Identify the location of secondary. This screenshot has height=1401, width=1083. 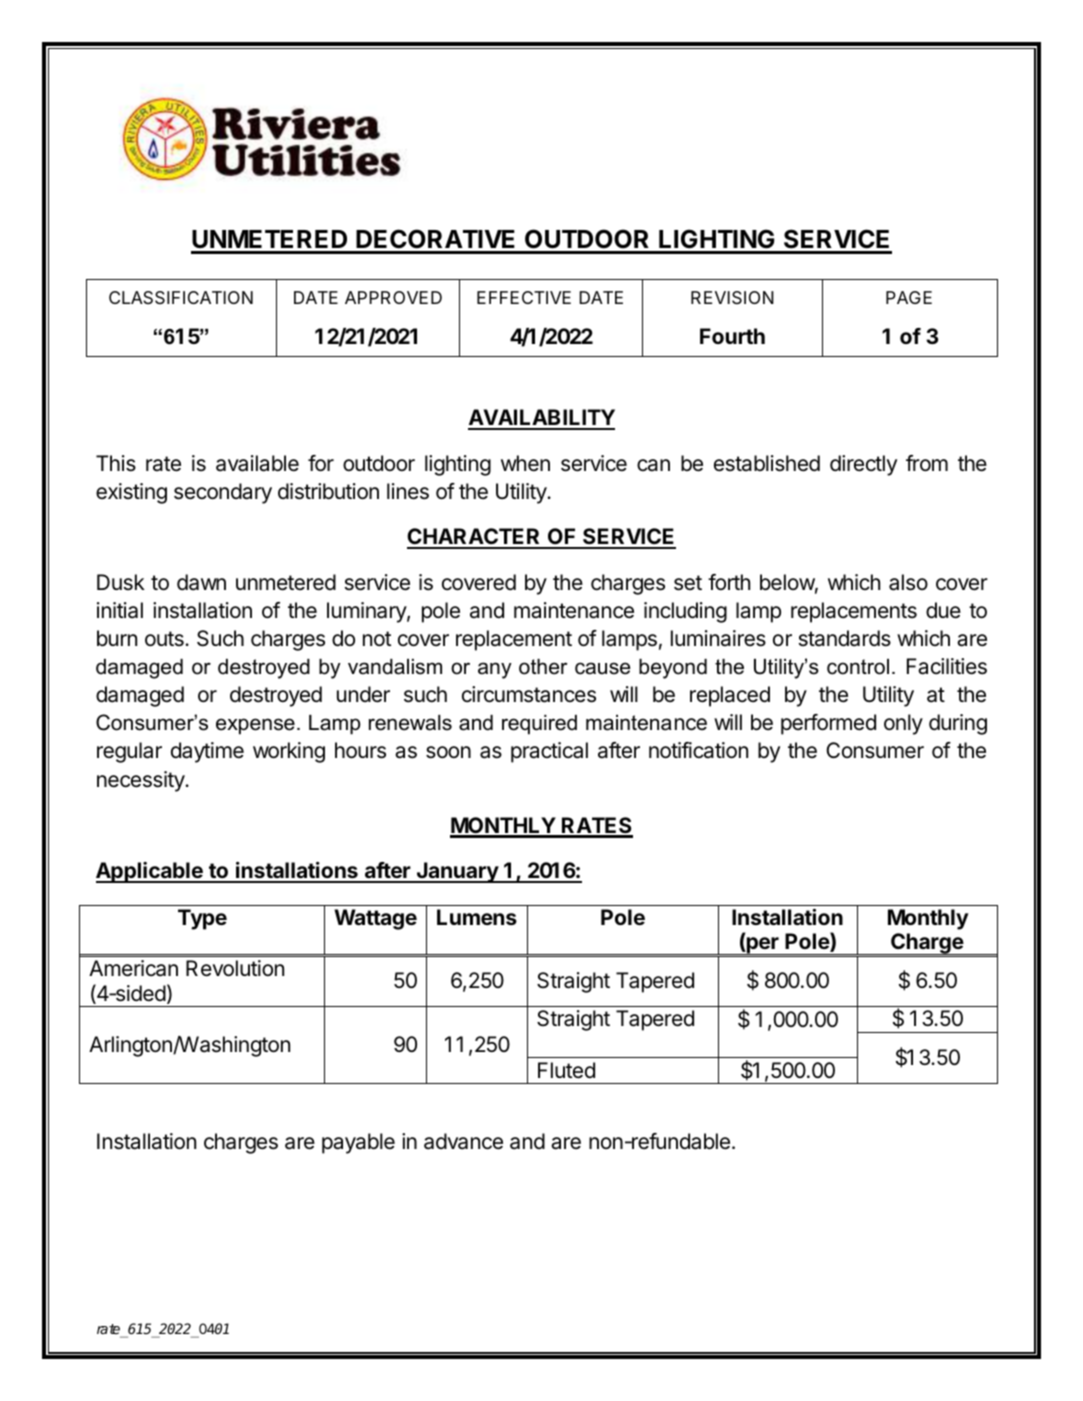
(223, 493).
